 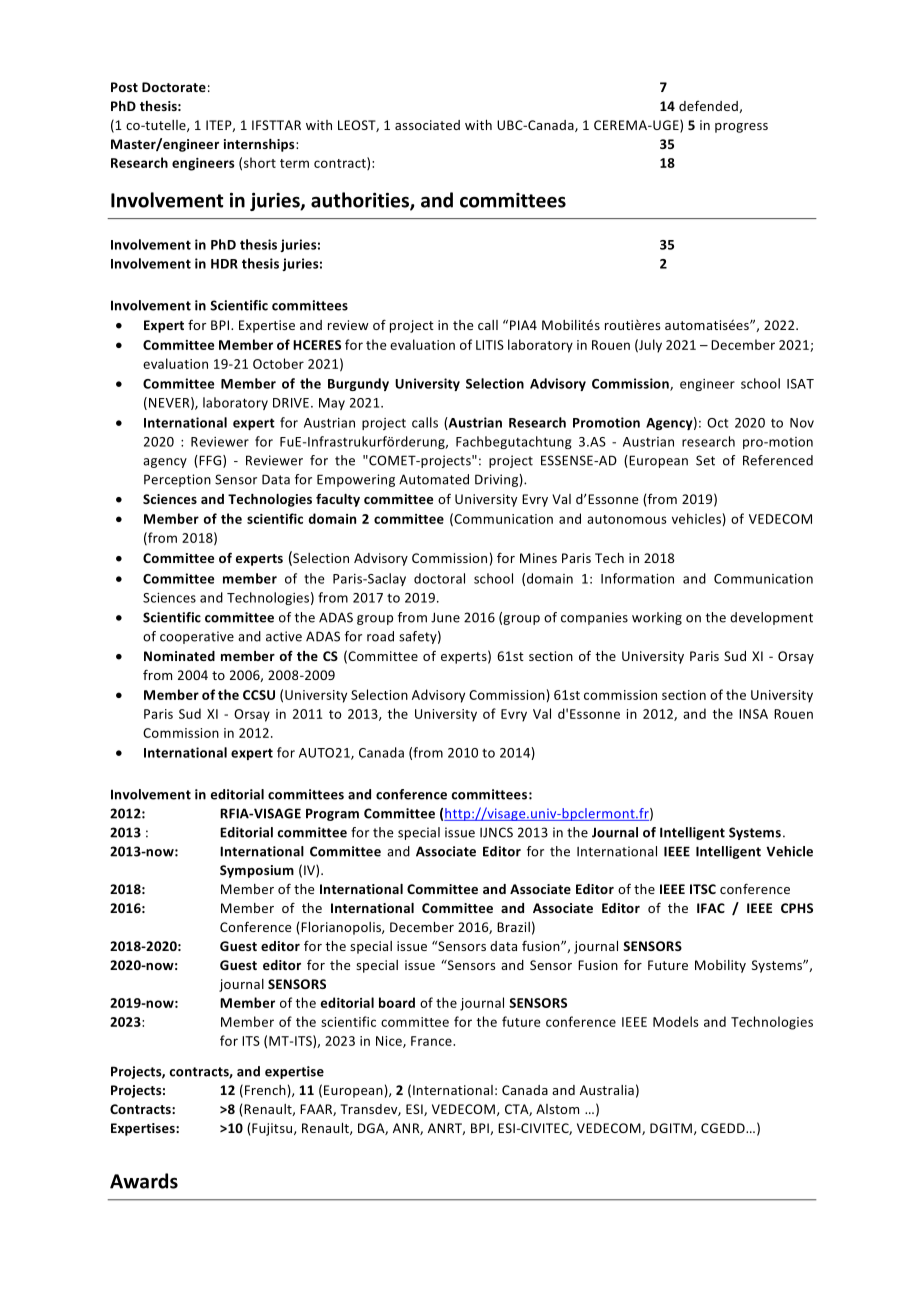 What do you see at coordinates (197, 637) in the page?
I see `cooperative` at bounding box center [197, 637].
